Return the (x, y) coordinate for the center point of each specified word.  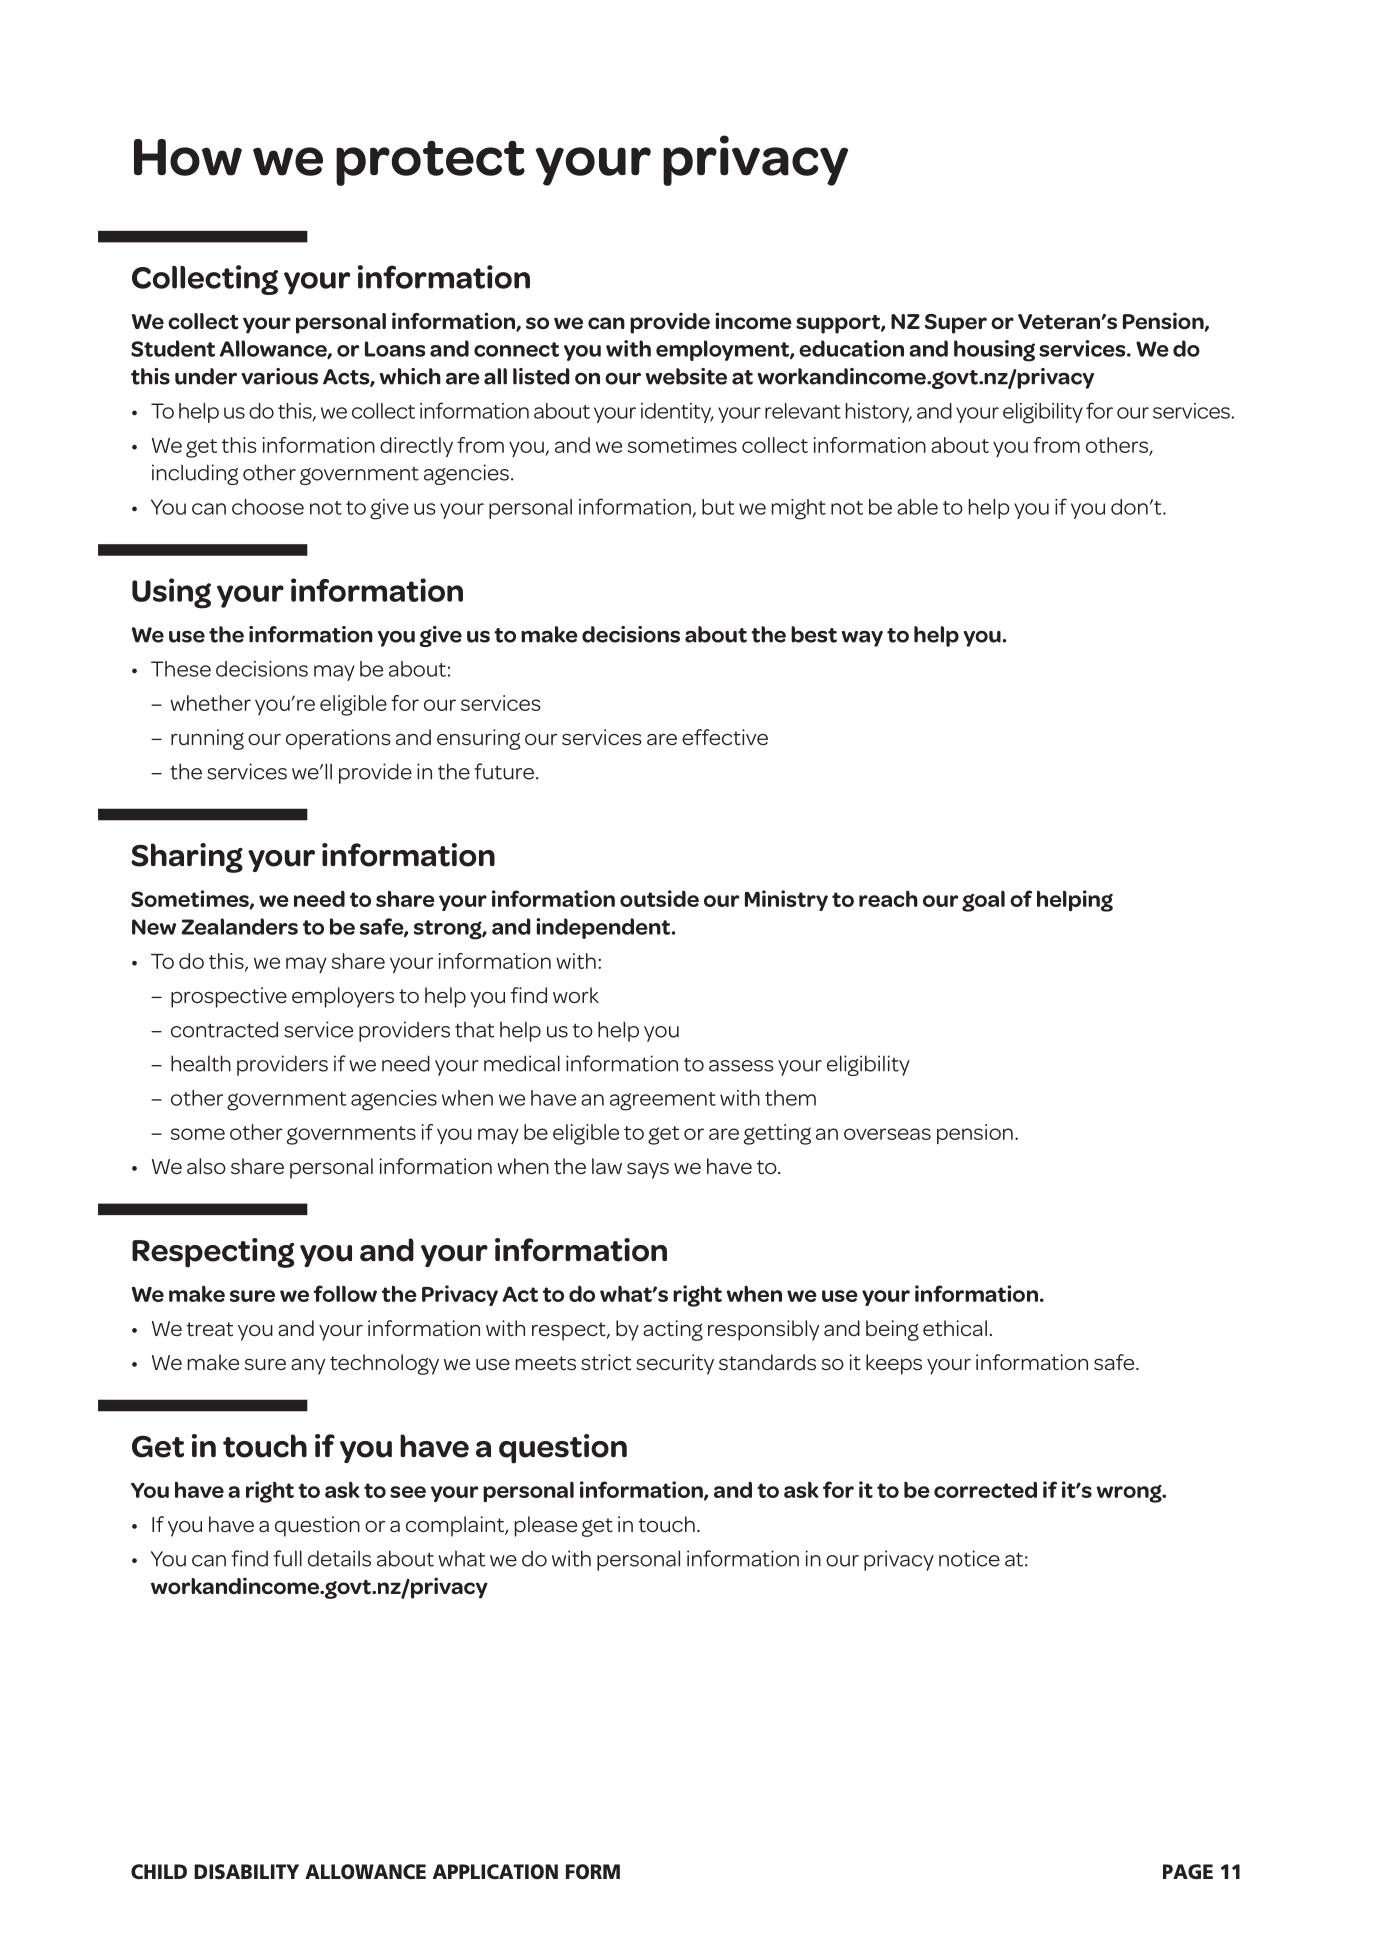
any (308, 1367)
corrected (985, 1490)
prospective (229, 997)
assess (741, 1066)
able (917, 507)
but (718, 507)
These (181, 669)
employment (723, 350)
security (675, 1364)
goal (983, 901)
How (188, 157)
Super (956, 324)
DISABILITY (246, 1871)
